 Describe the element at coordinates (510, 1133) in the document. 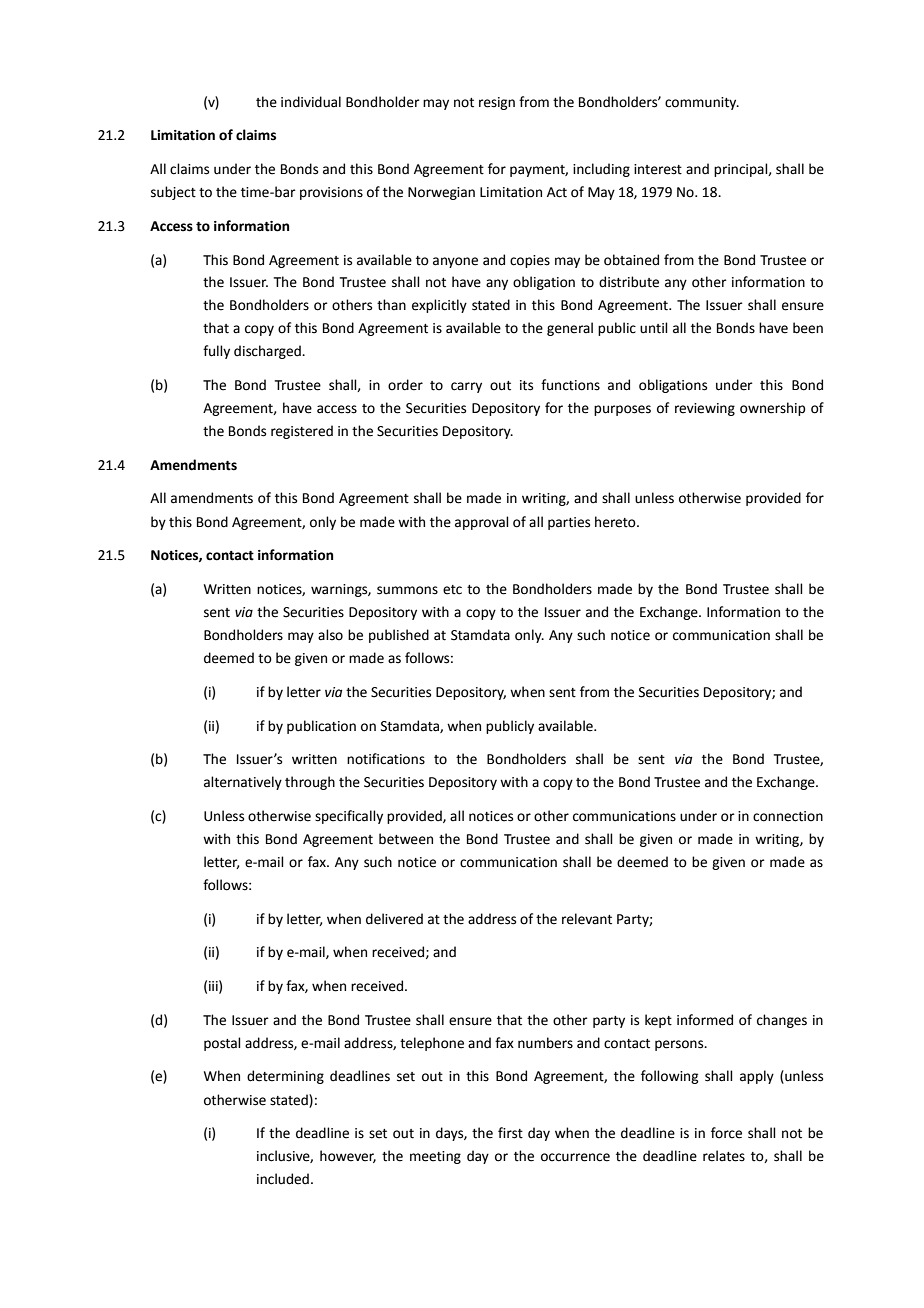

I see `first` at that location.
